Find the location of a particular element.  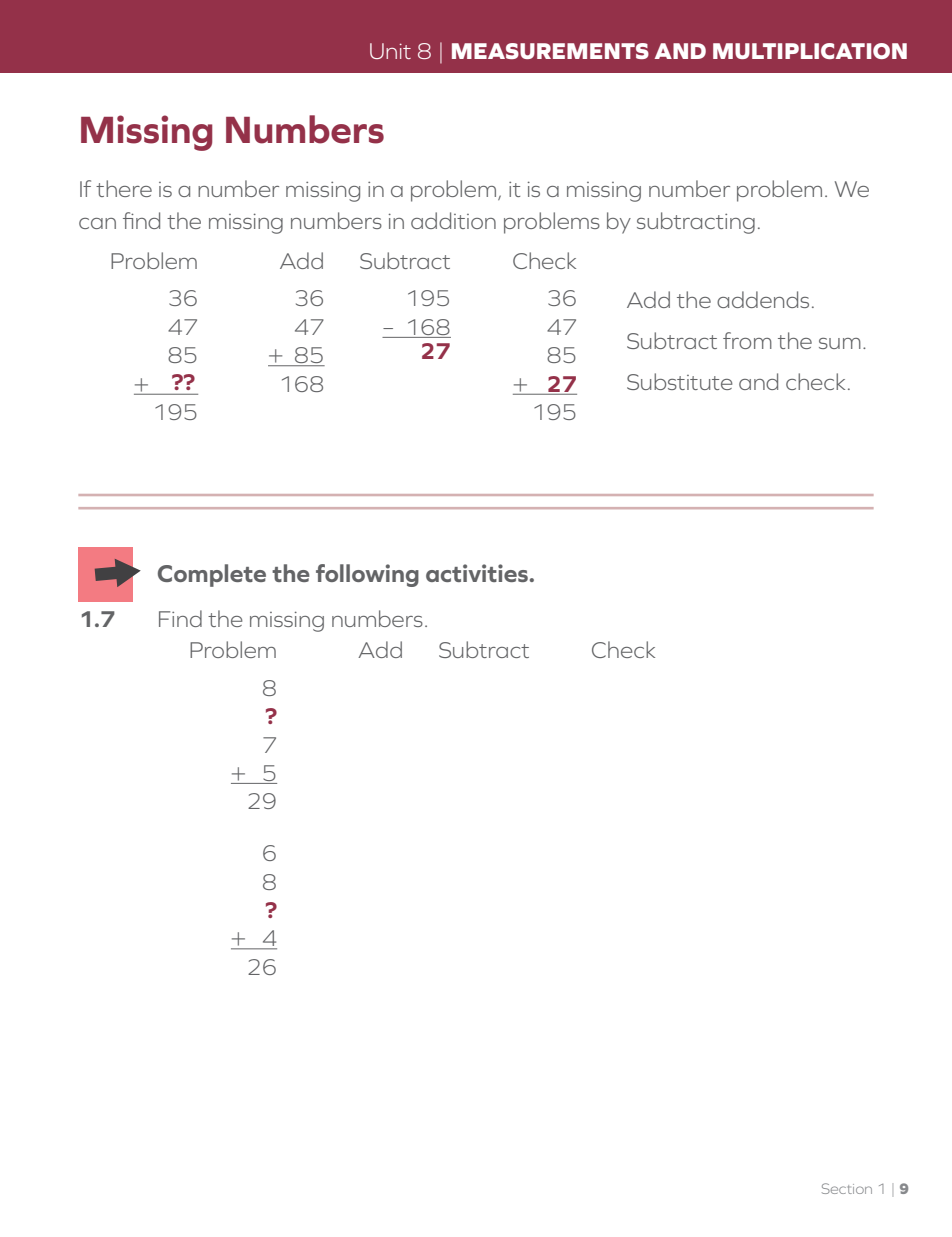

sum is located at coordinates (840, 343).
